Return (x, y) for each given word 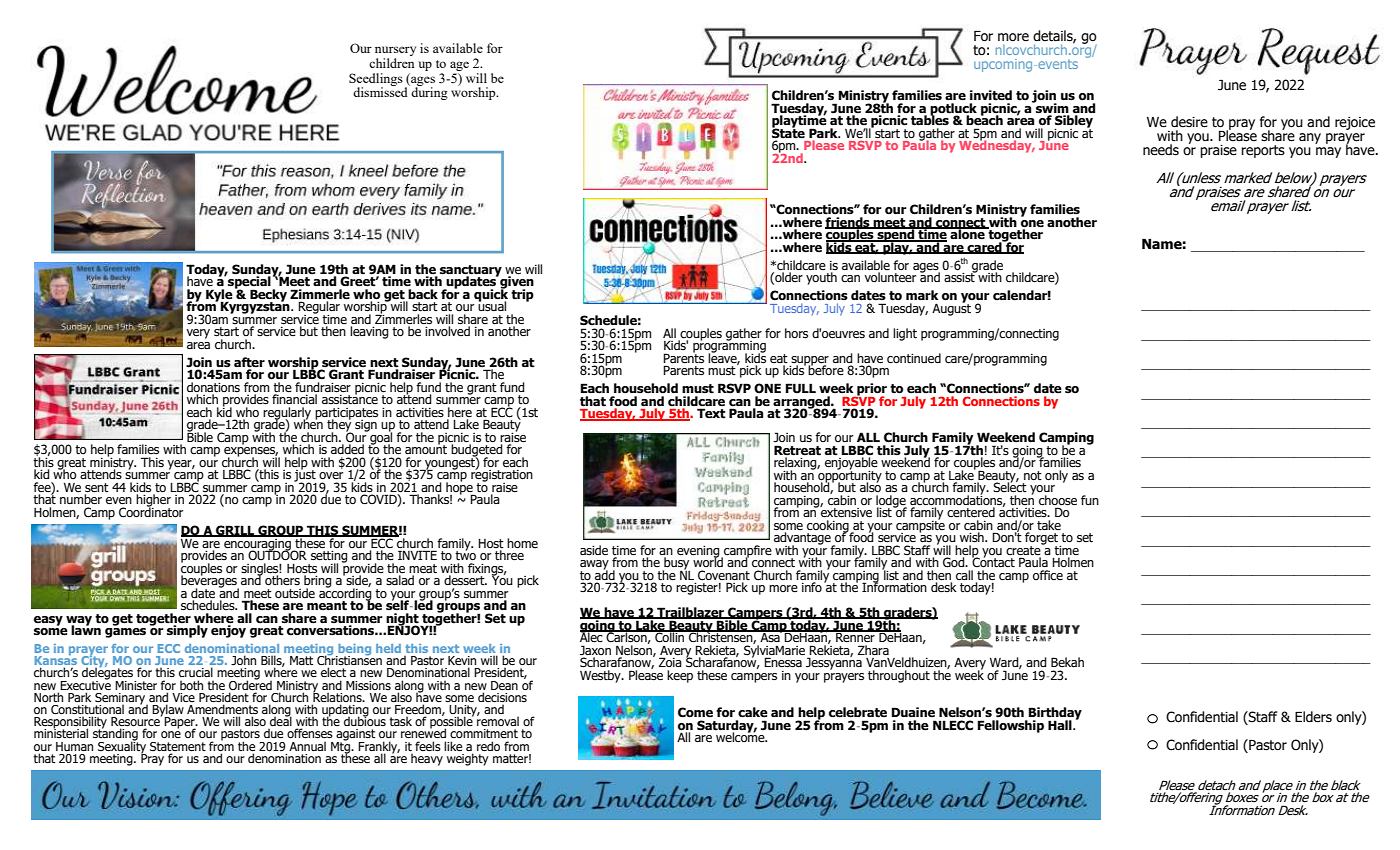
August (951, 308)
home (522, 543)
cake (753, 712)
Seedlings (376, 80)
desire (1189, 122)
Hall (1061, 725)
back (422, 295)
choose (1058, 500)
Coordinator (151, 511)
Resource (136, 722)
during (428, 92)
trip (522, 295)
